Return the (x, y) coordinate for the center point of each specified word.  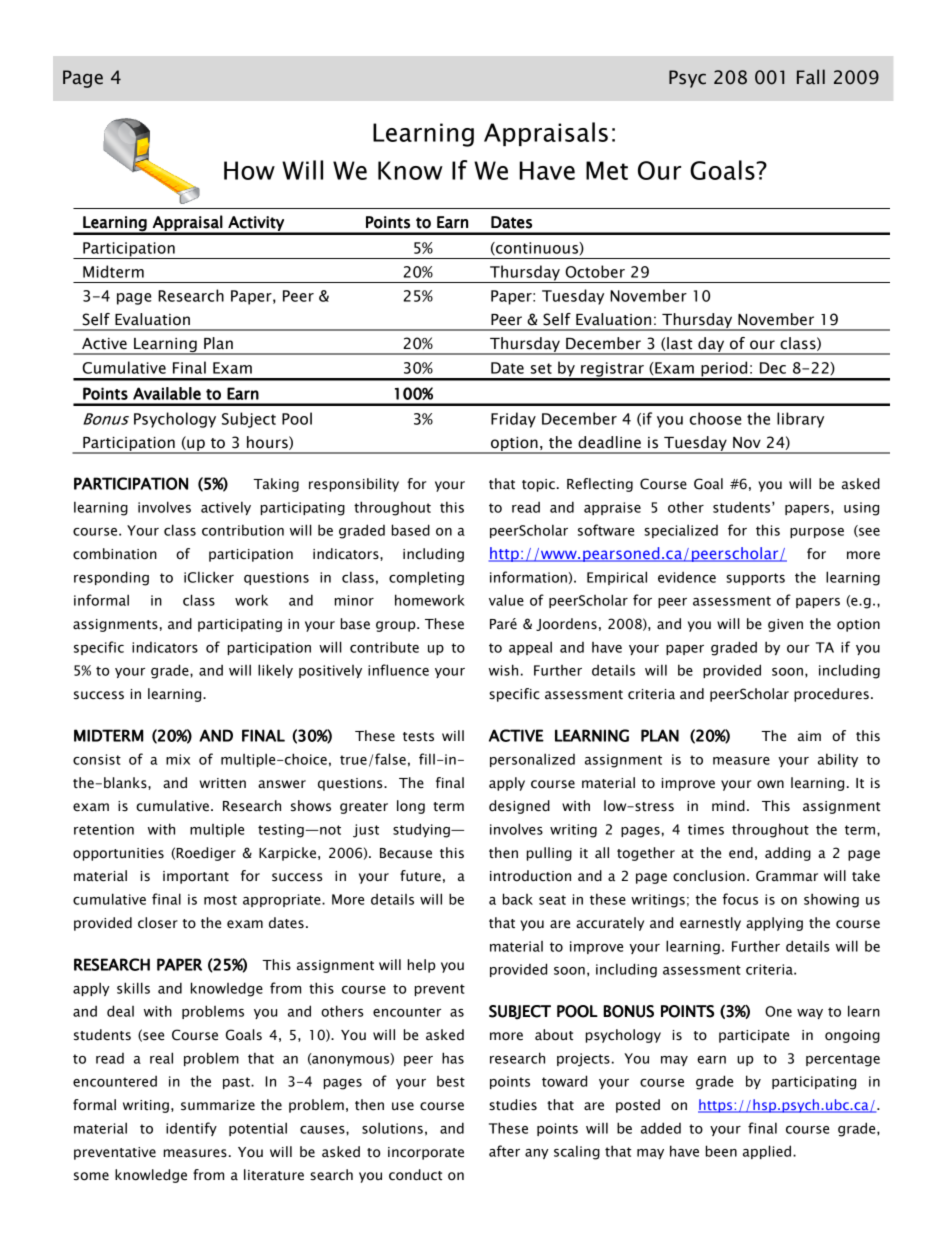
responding (111, 578)
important (196, 877)
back (518, 899)
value (506, 600)
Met (607, 170)
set (541, 368)
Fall (811, 77)
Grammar (787, 876)
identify (191, 1129)
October (595, 271)
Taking (276, 485)
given (785, 625)
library (800, 420)
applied (767, 1152)
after (504, 1151)
